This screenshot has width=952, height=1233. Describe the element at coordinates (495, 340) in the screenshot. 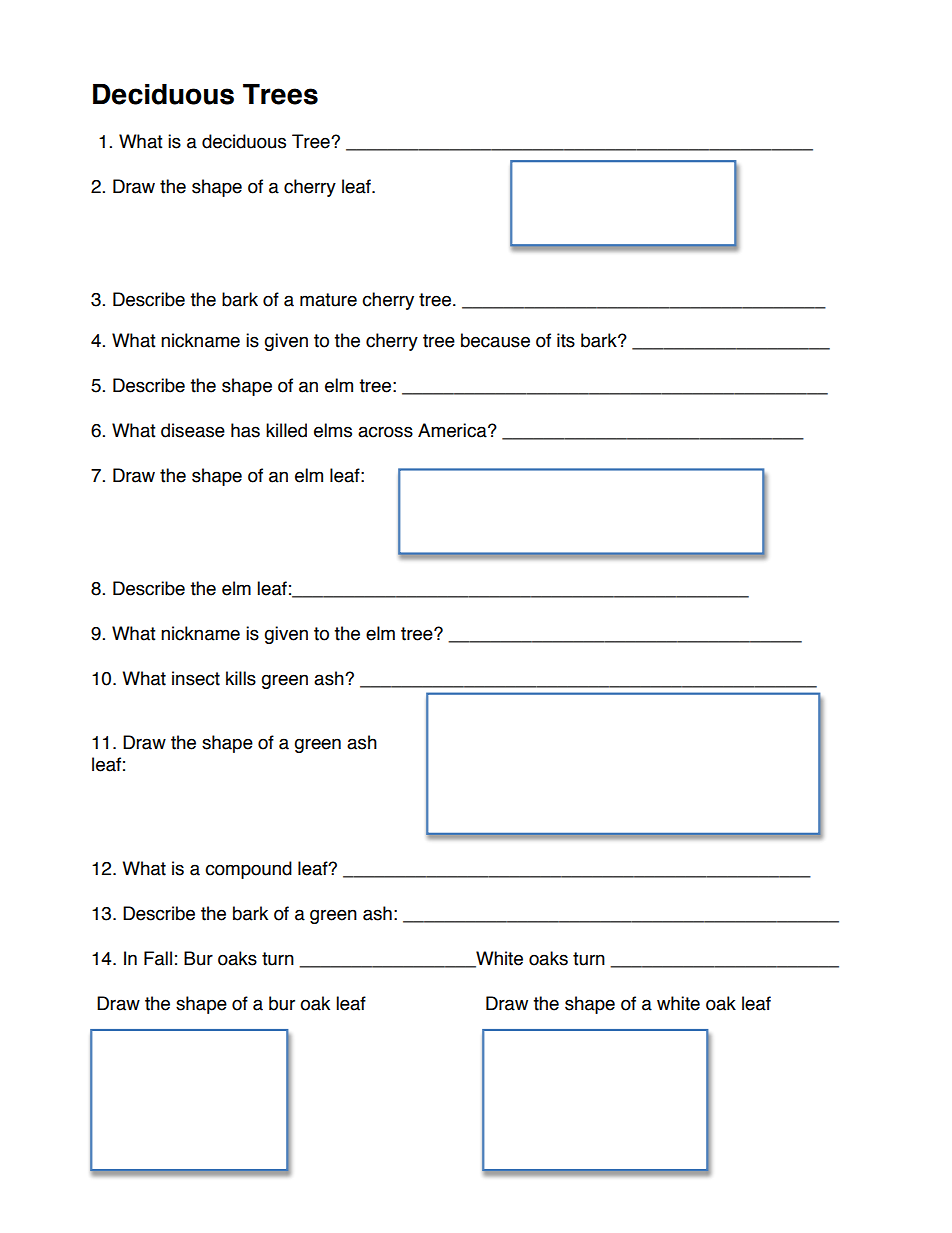

I see `because` at that location.
